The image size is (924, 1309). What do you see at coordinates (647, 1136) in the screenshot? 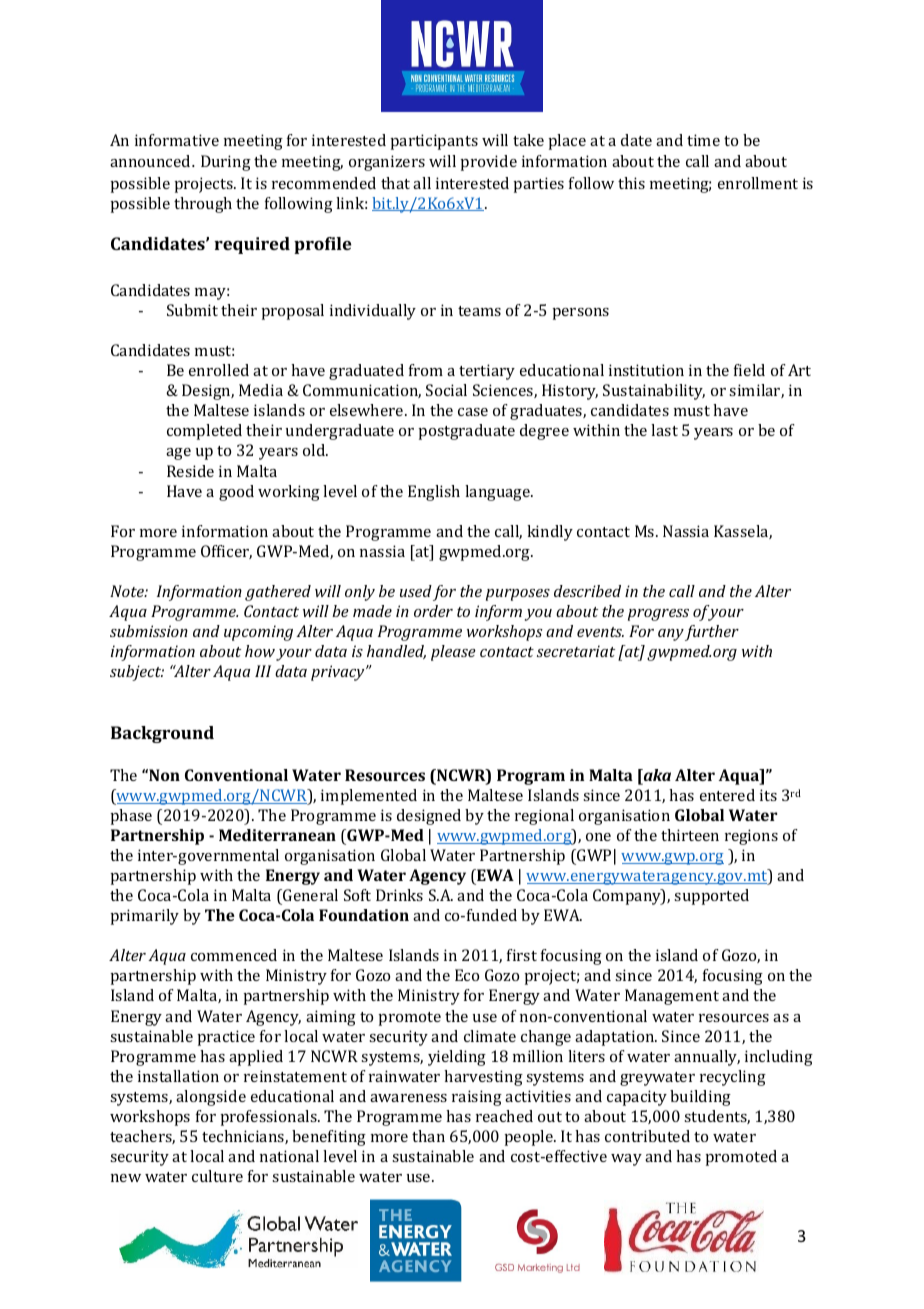
I see `contributed` at bounding box center [647, 1136].
